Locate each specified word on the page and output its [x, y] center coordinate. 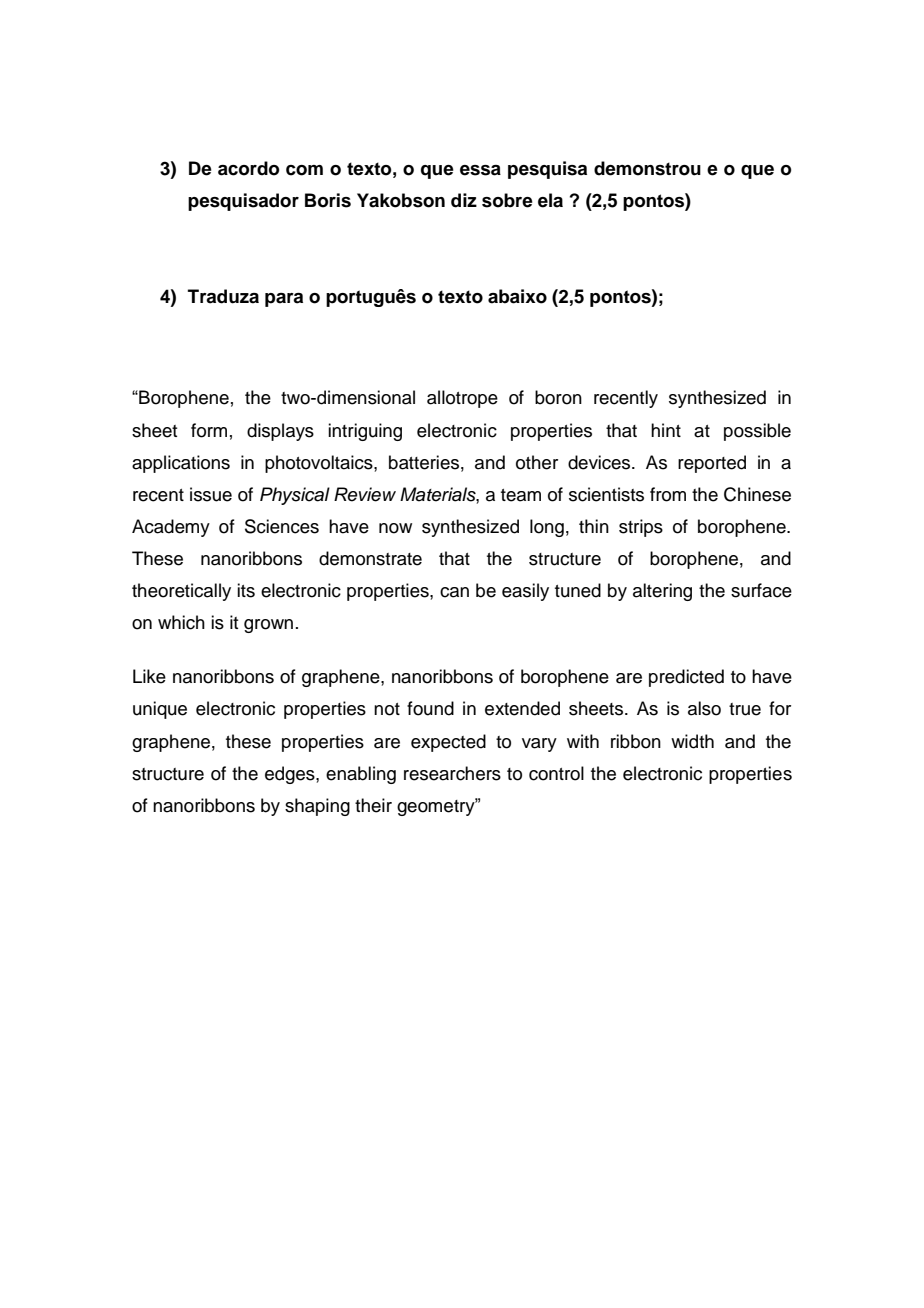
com [304, 170]
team [521, 495]
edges [291, 775]
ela [550, 200]
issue [211, 494]
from [668, 494]
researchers [452, 773]
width [692, 741]
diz [464, 200]
